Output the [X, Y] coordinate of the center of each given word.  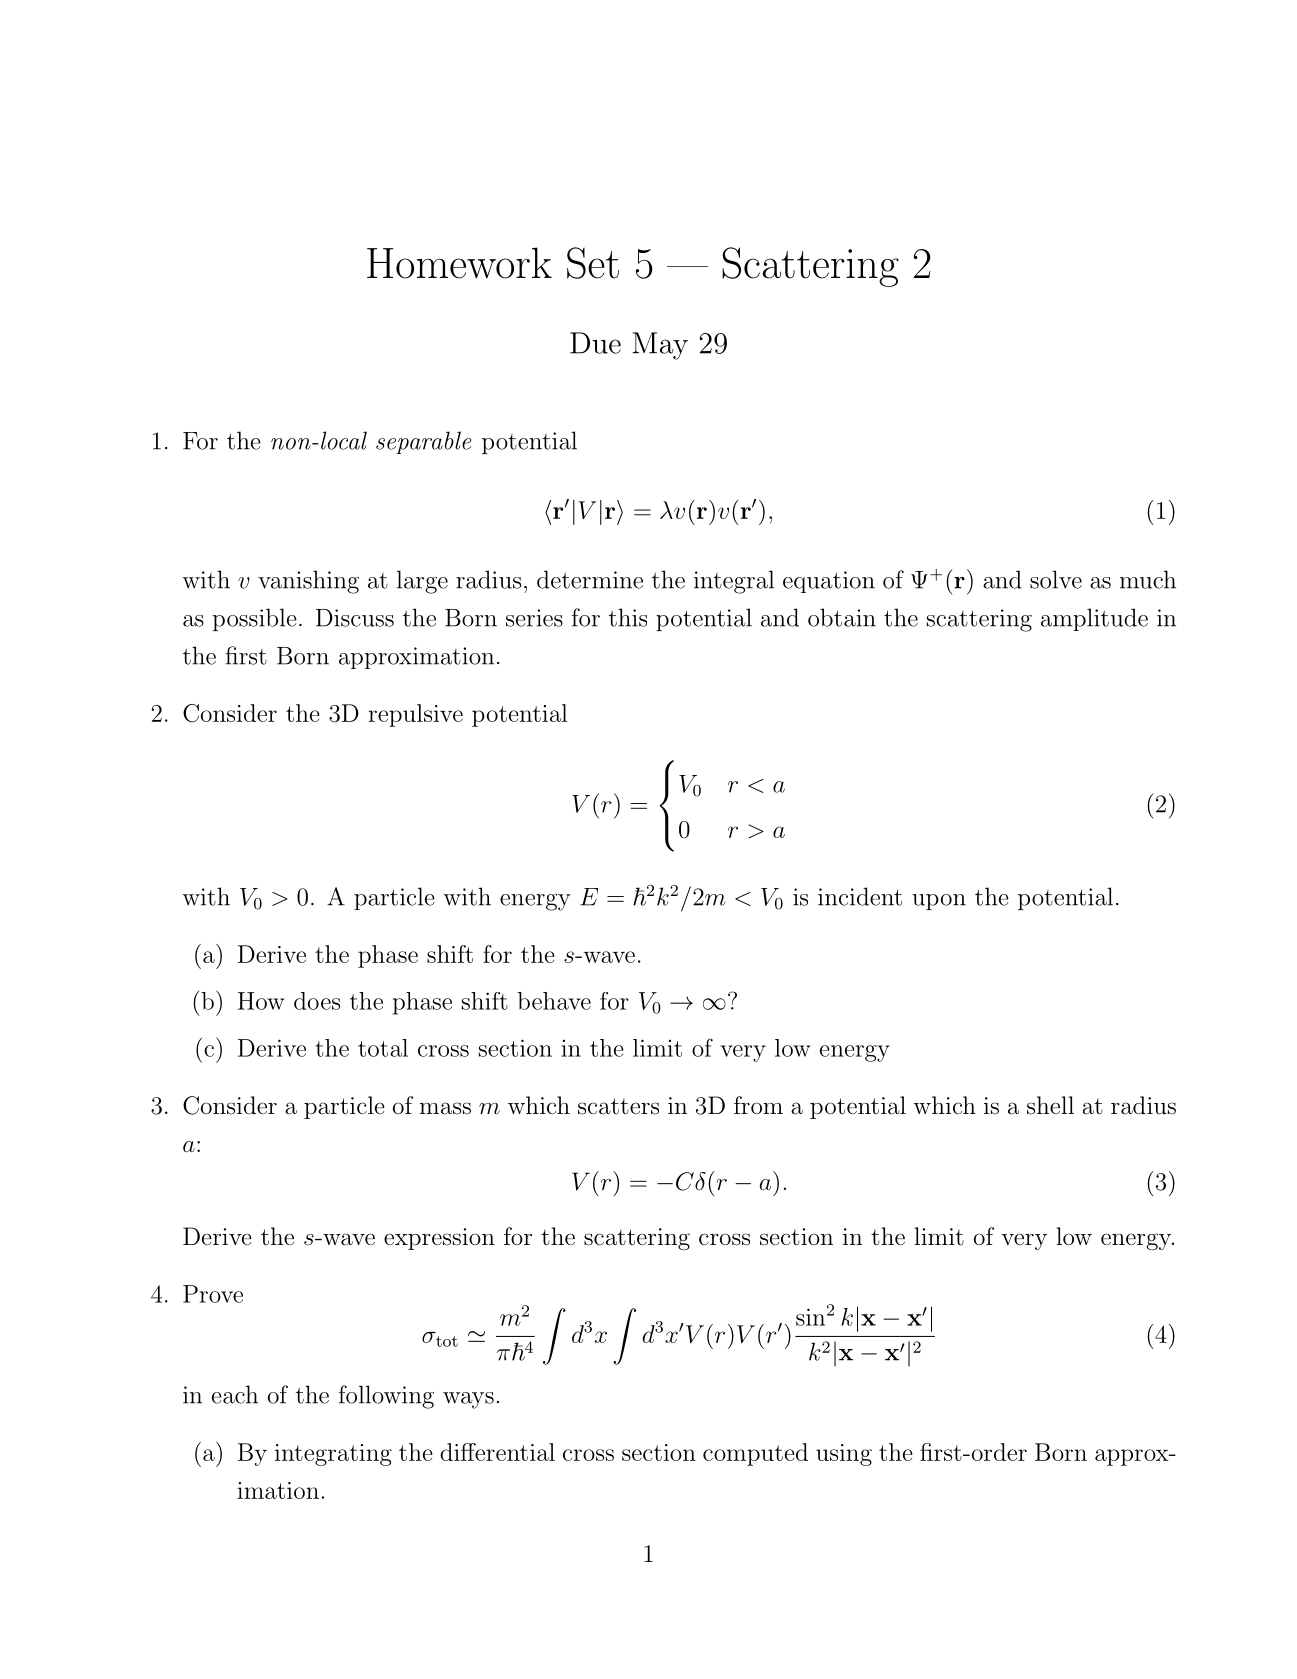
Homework [459, 263]
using [844, 1455]
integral [734, 582]
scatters [618, 1106]
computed [755, 1454]
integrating [333, 1455]
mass [445, 1108]
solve [1056, 579]
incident [860, 896]
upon [939, 902]
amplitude [1094, 619]
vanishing [308, 582]
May [660, 346]
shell [1050, 1105]
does [317, 1001]
